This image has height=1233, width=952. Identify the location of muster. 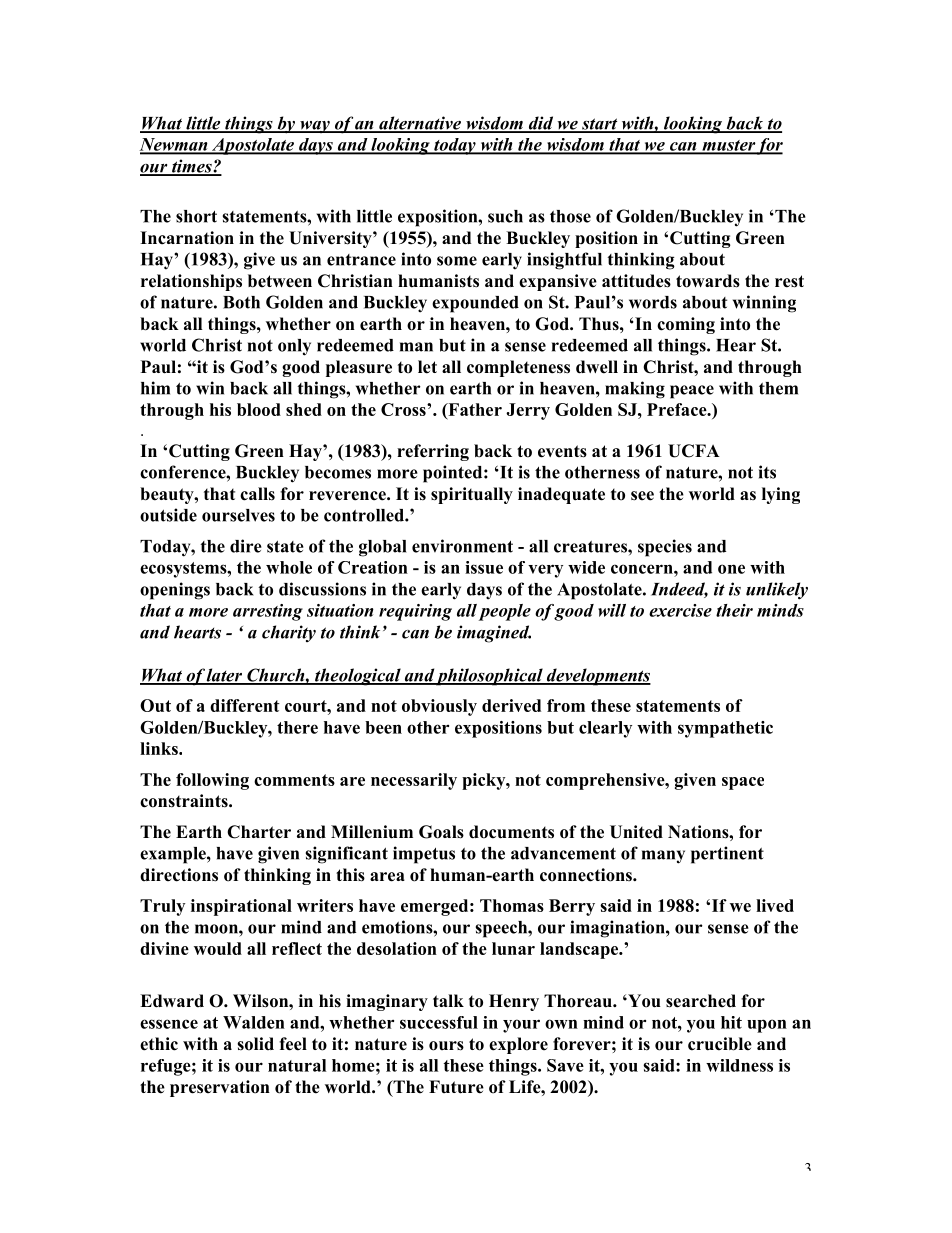
(728, 146).
